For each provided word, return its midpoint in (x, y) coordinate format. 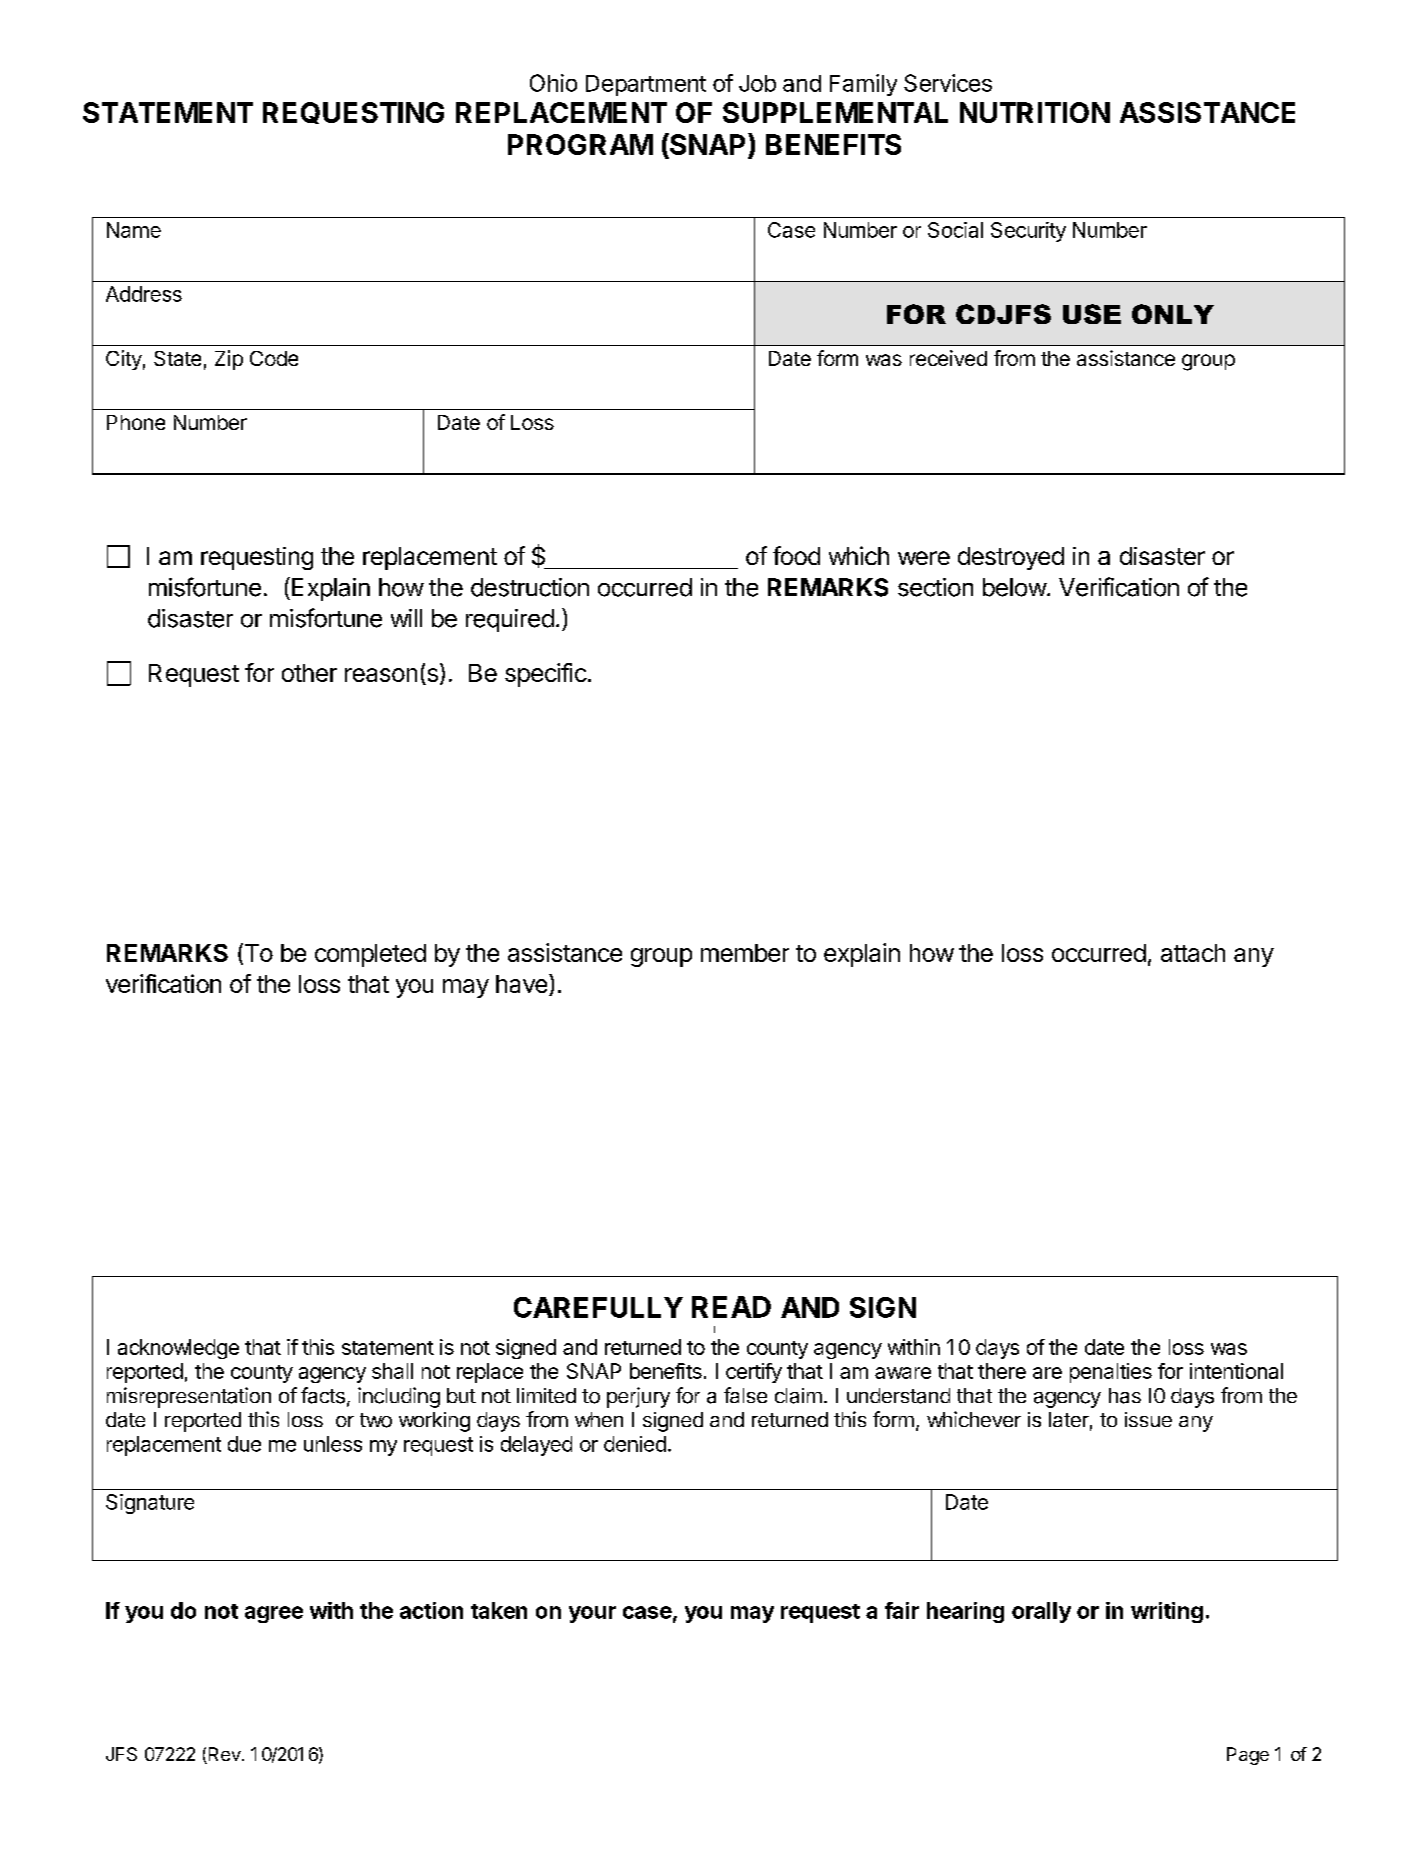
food (796, 555)
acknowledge (178, 1349)
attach (1193, 953)
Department (646, 85)
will (406, 618)
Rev (223, 1755)
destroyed (1011, 558)
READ (731, 1307)
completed (370, 955)
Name (134, 230)
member (745, 953)
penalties (1111, 1373)
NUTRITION (1035, 112)
